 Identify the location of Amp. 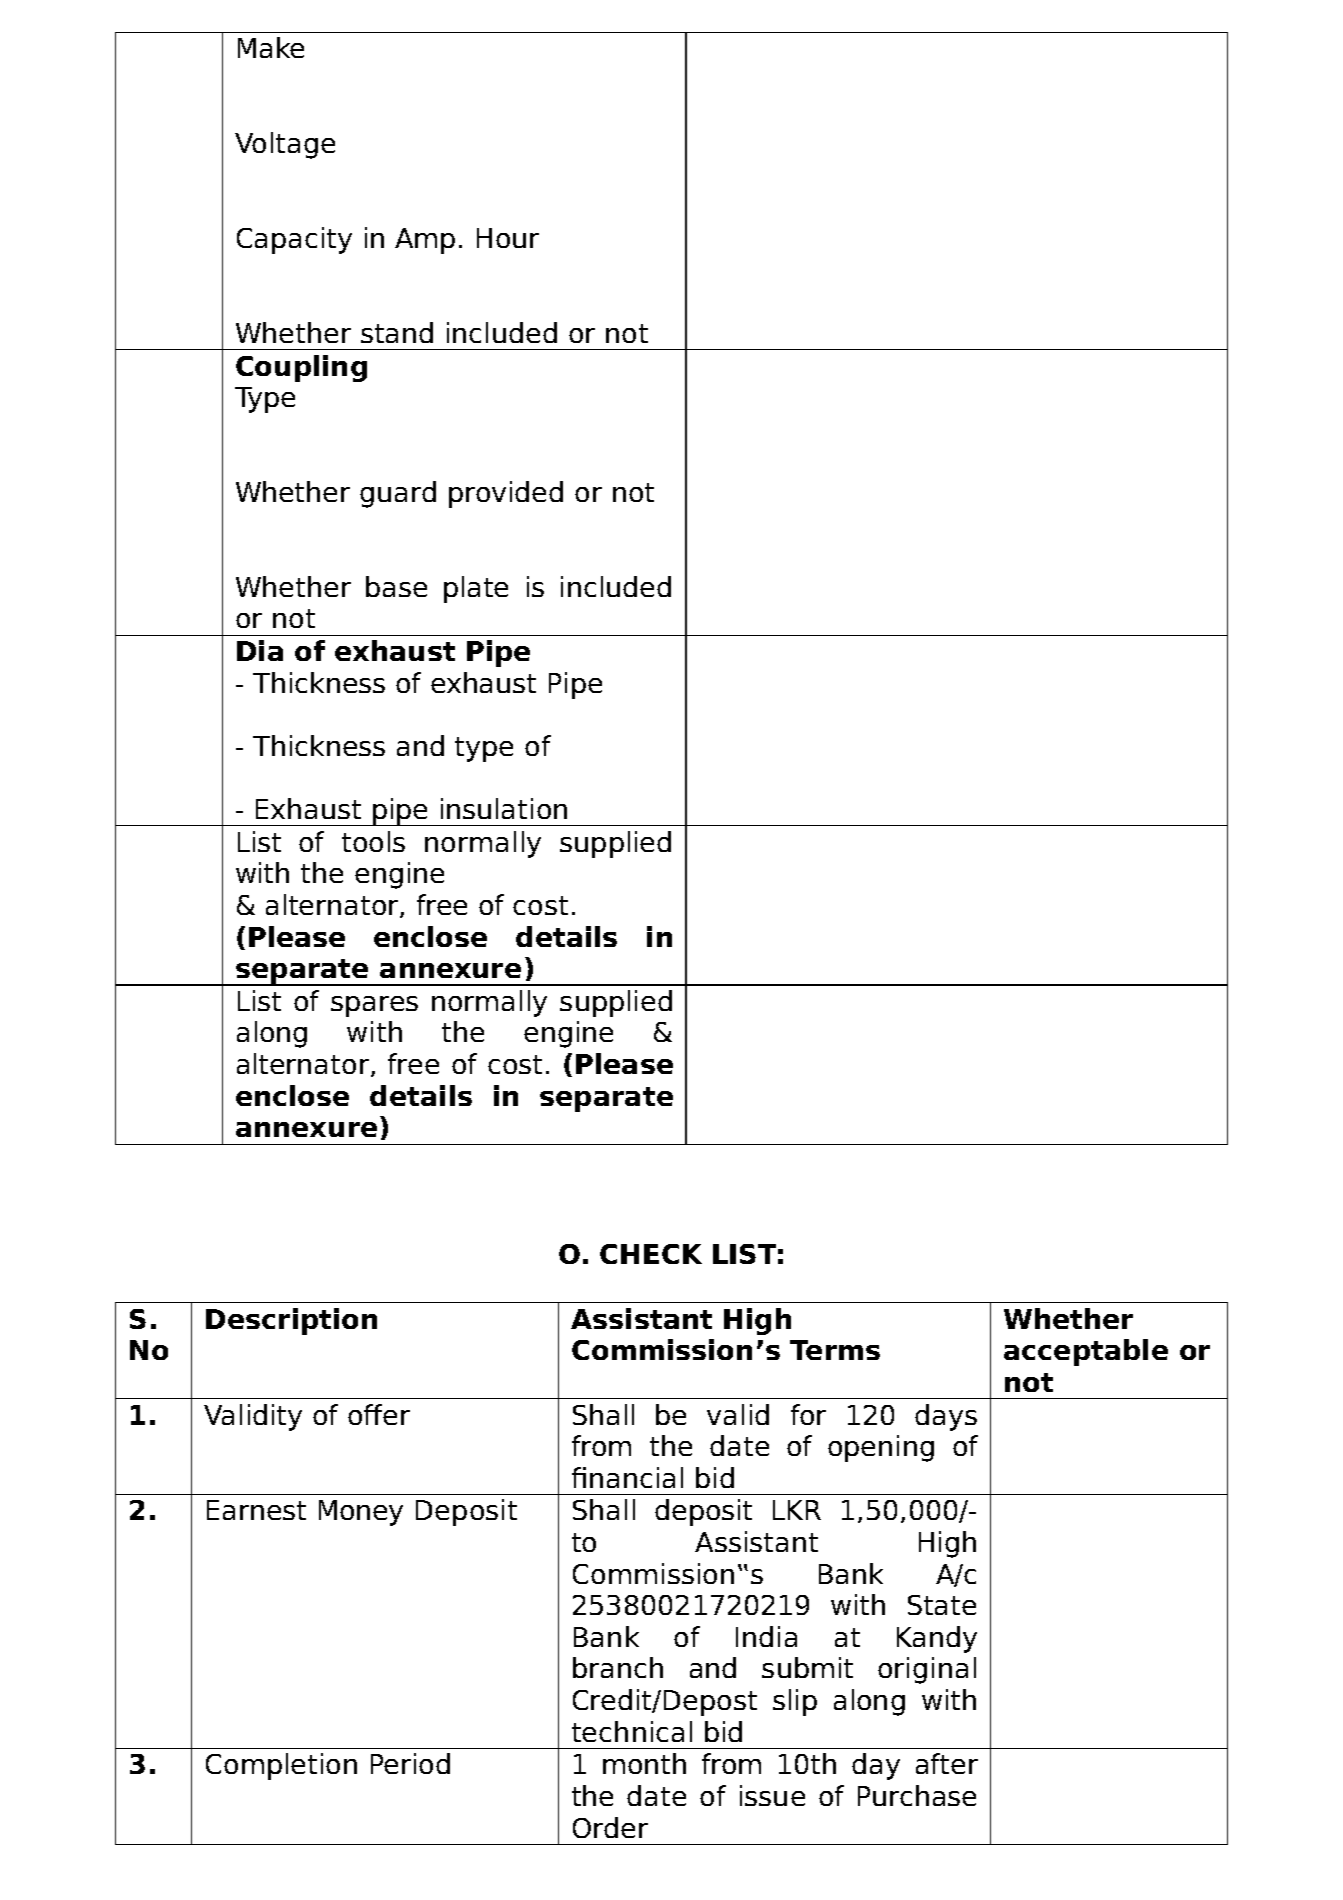
(425, 241).
